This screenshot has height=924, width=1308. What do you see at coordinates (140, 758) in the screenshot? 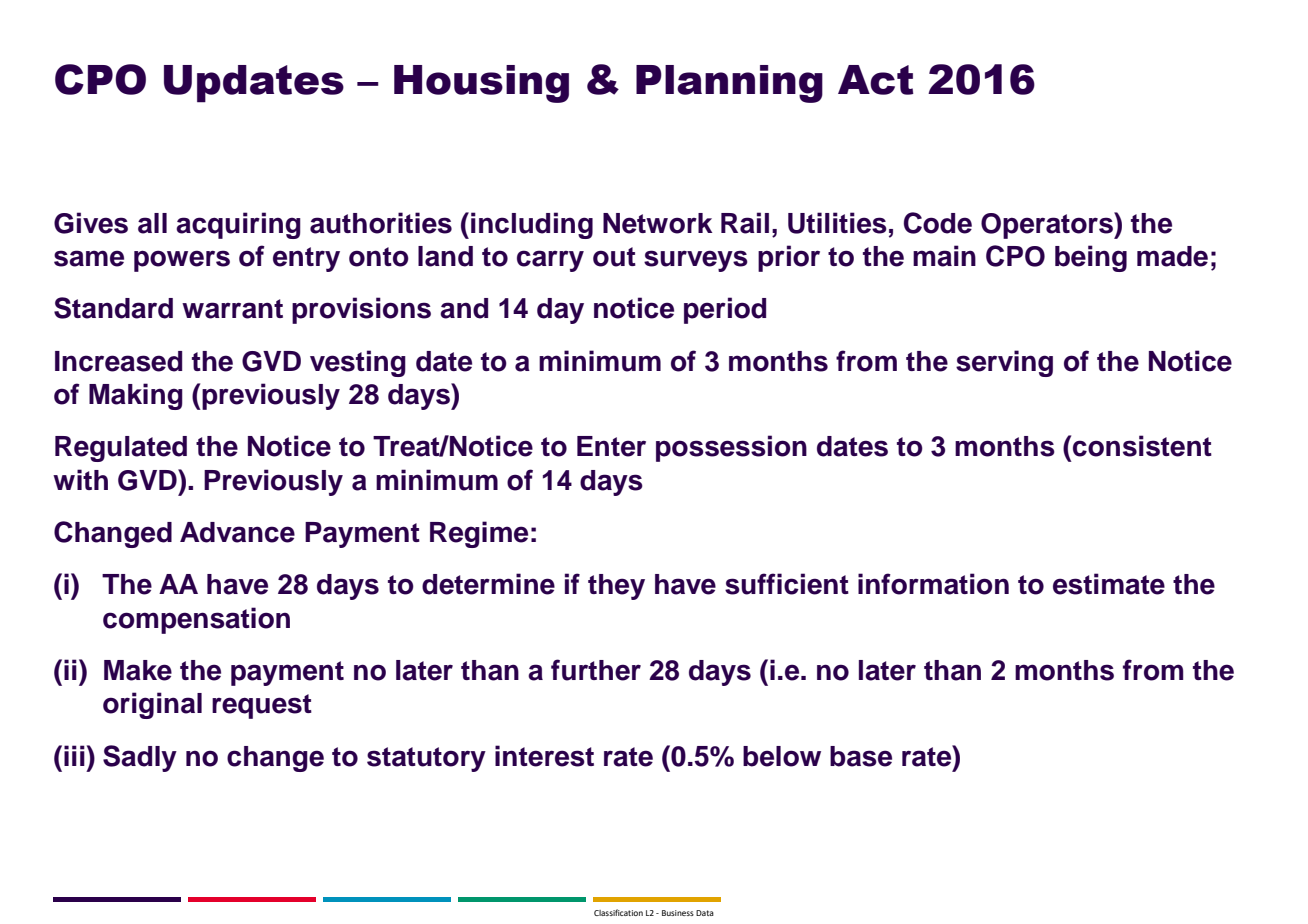
I see `Sadly` at bounding box center [140, 758].
